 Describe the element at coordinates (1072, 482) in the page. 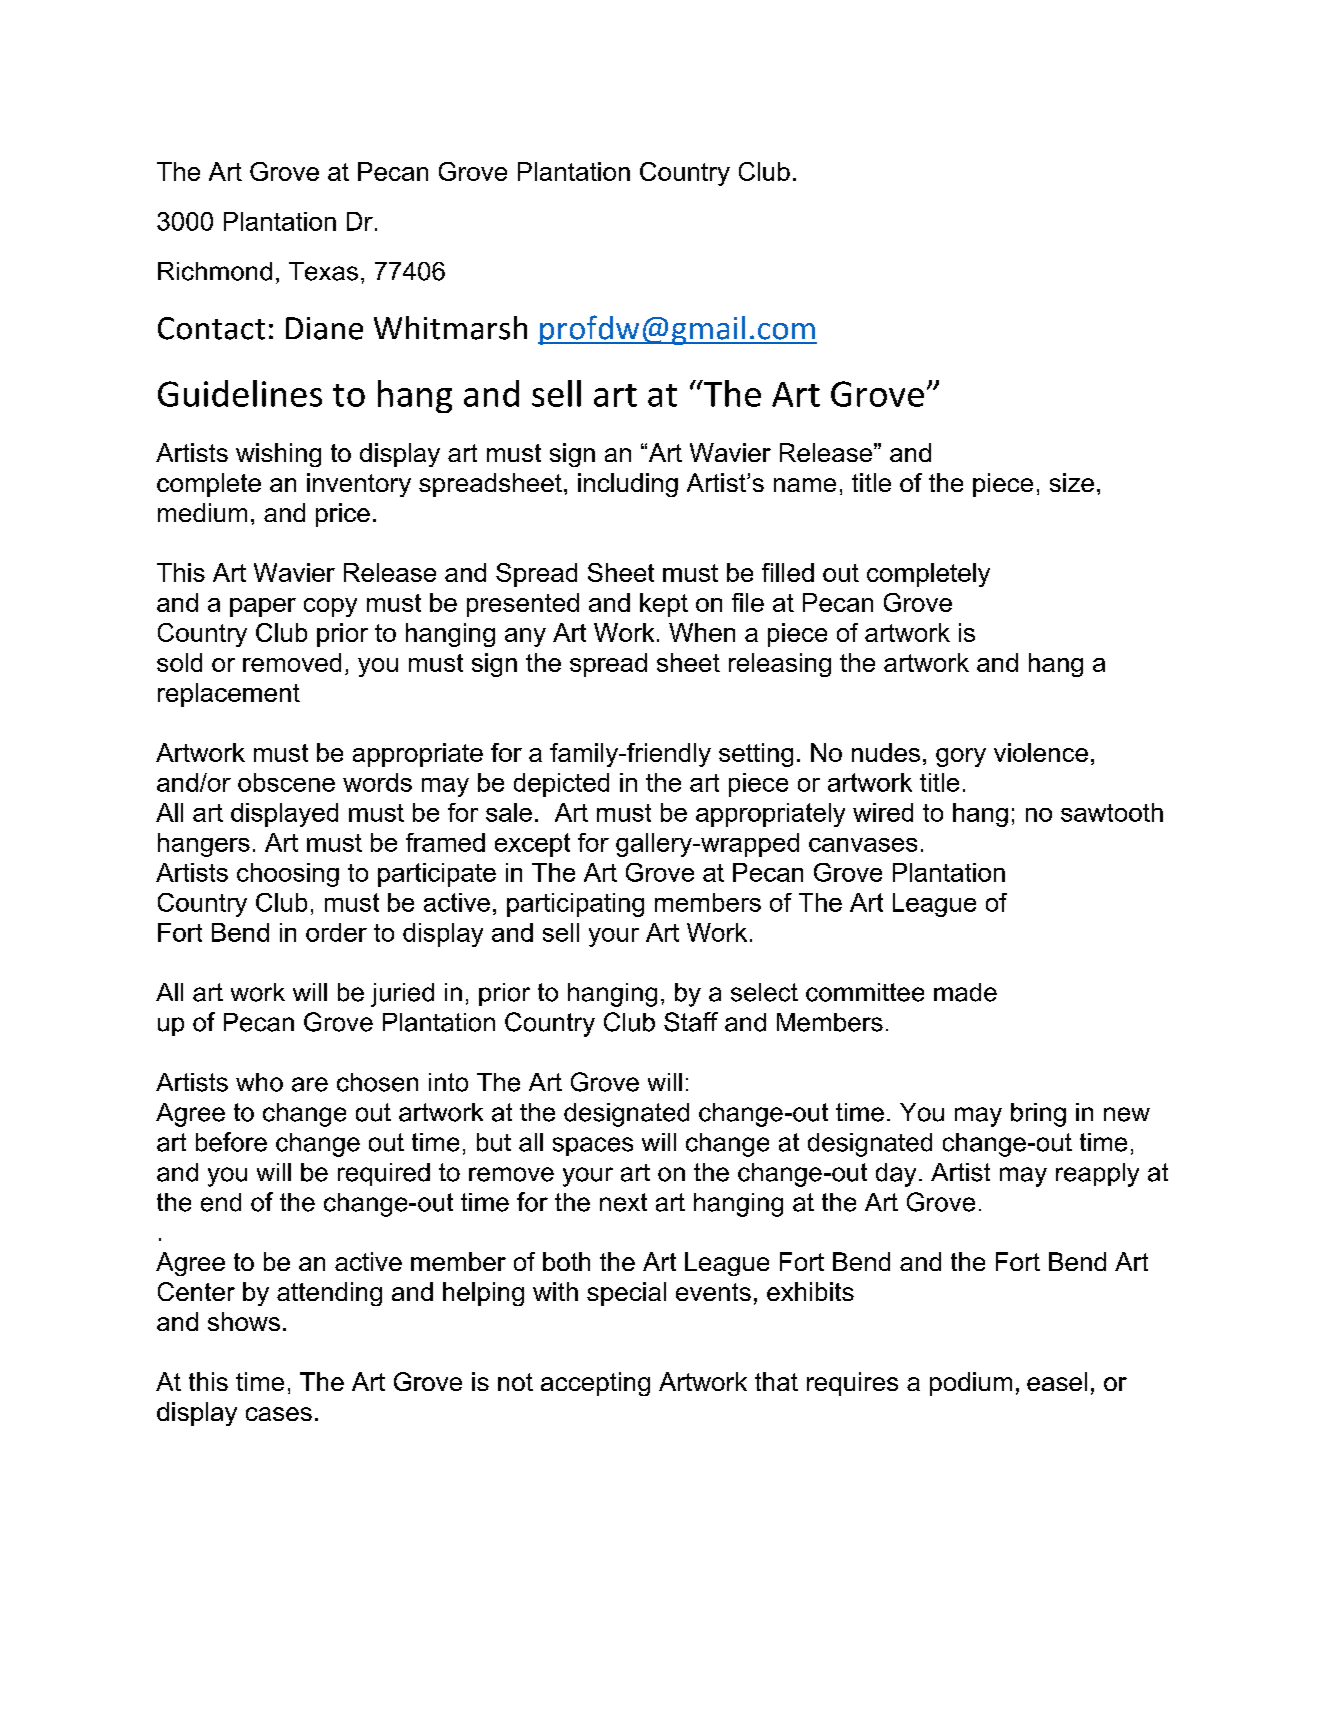

I see `size` at that location.
